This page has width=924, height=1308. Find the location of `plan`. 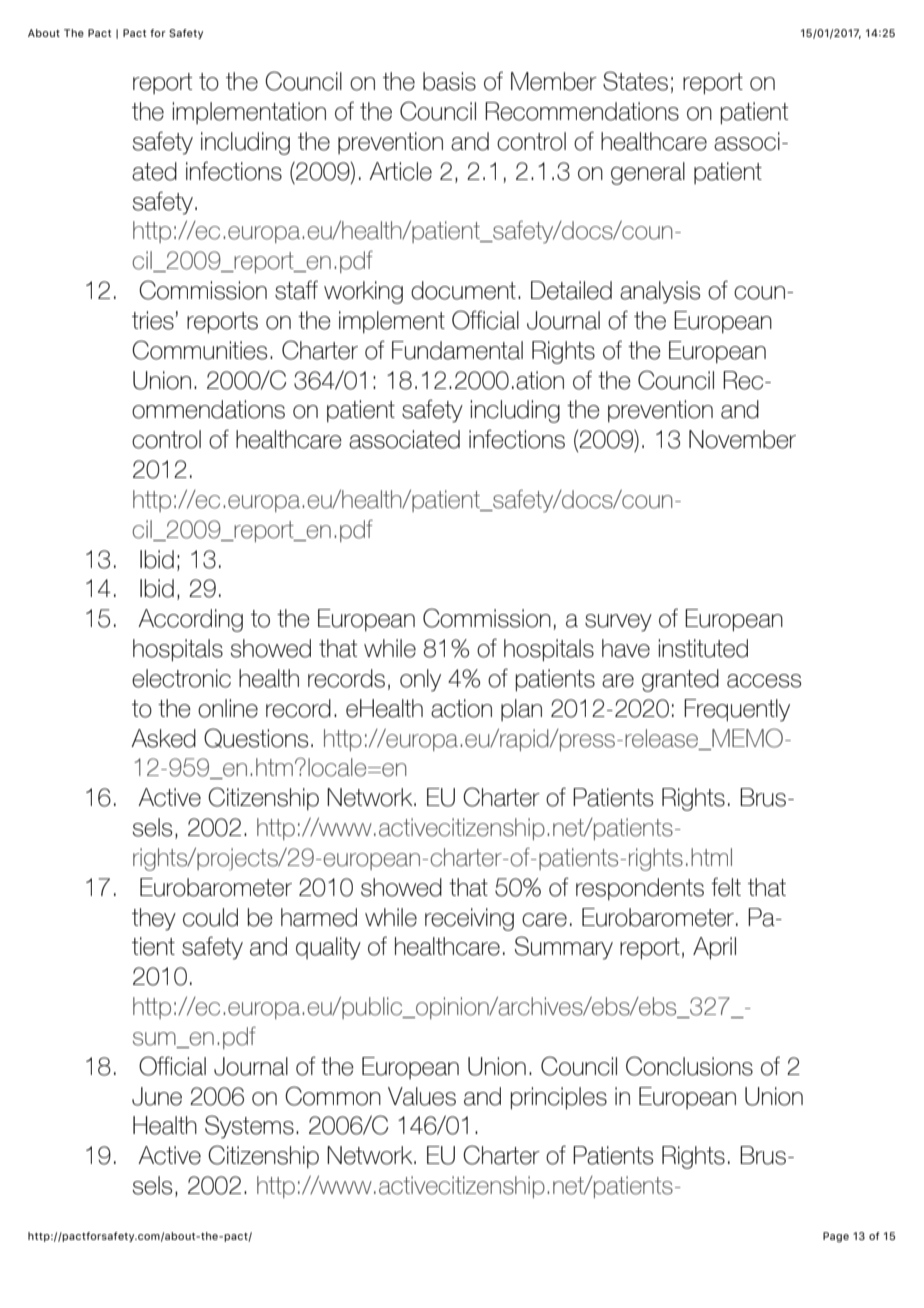

plan is located at coordinates (521, 710).
